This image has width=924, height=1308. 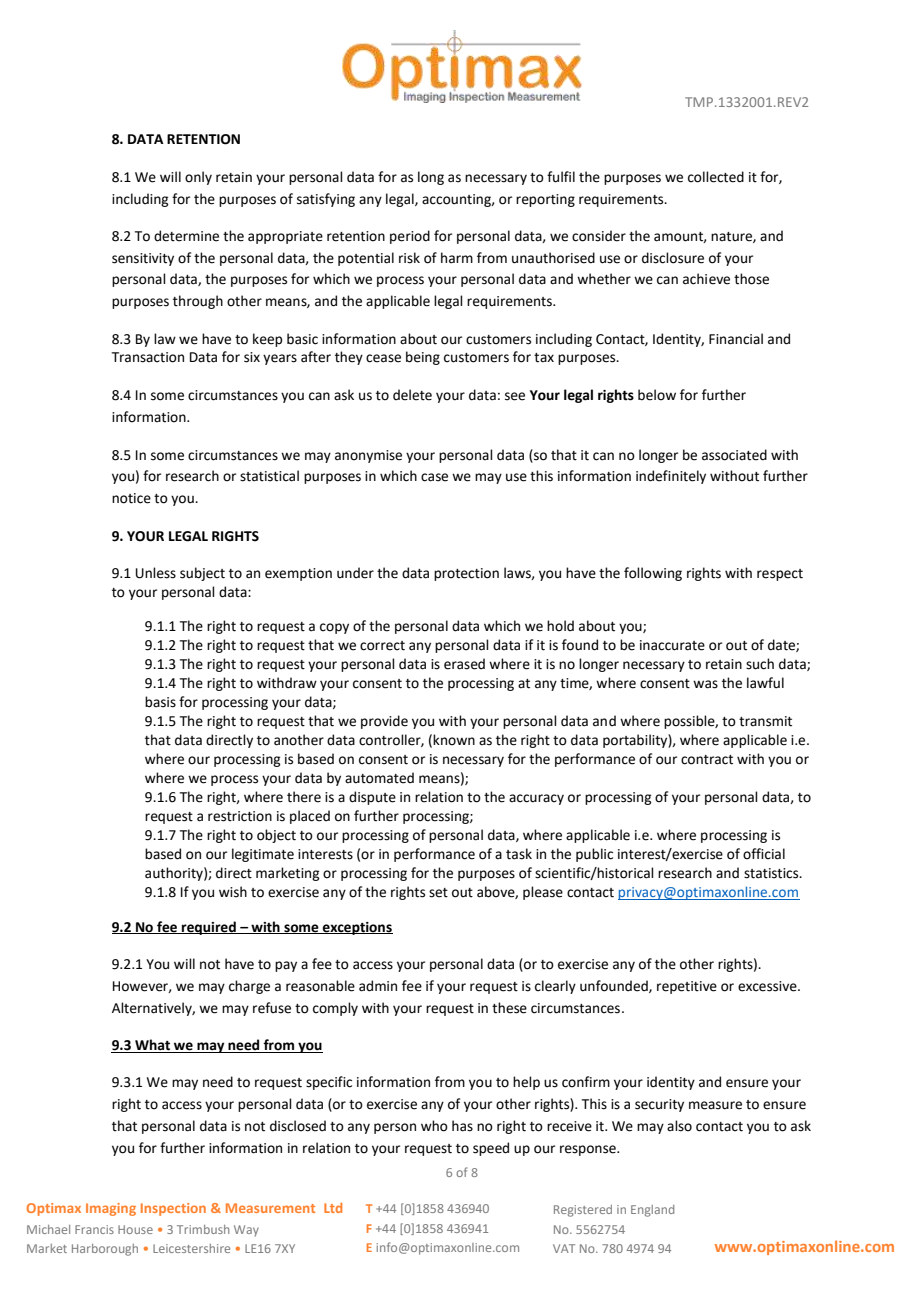 What do you see at coordinates (209, 928) in the image?
I see `required` at bounding box center [209, 928].
